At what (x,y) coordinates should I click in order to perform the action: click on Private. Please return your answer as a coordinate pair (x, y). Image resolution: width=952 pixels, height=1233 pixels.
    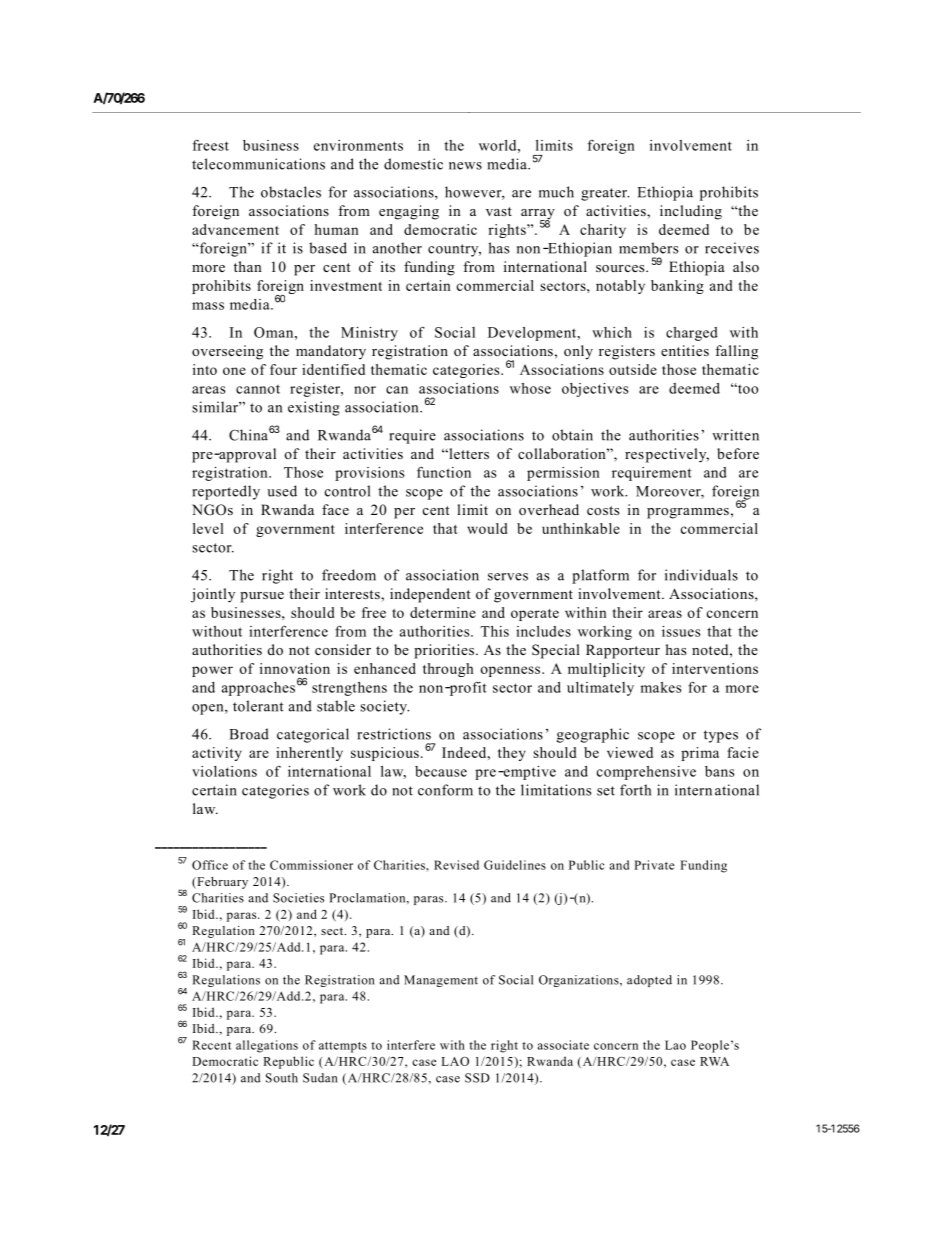
    Looking at the image, I should click on (654, 865).
